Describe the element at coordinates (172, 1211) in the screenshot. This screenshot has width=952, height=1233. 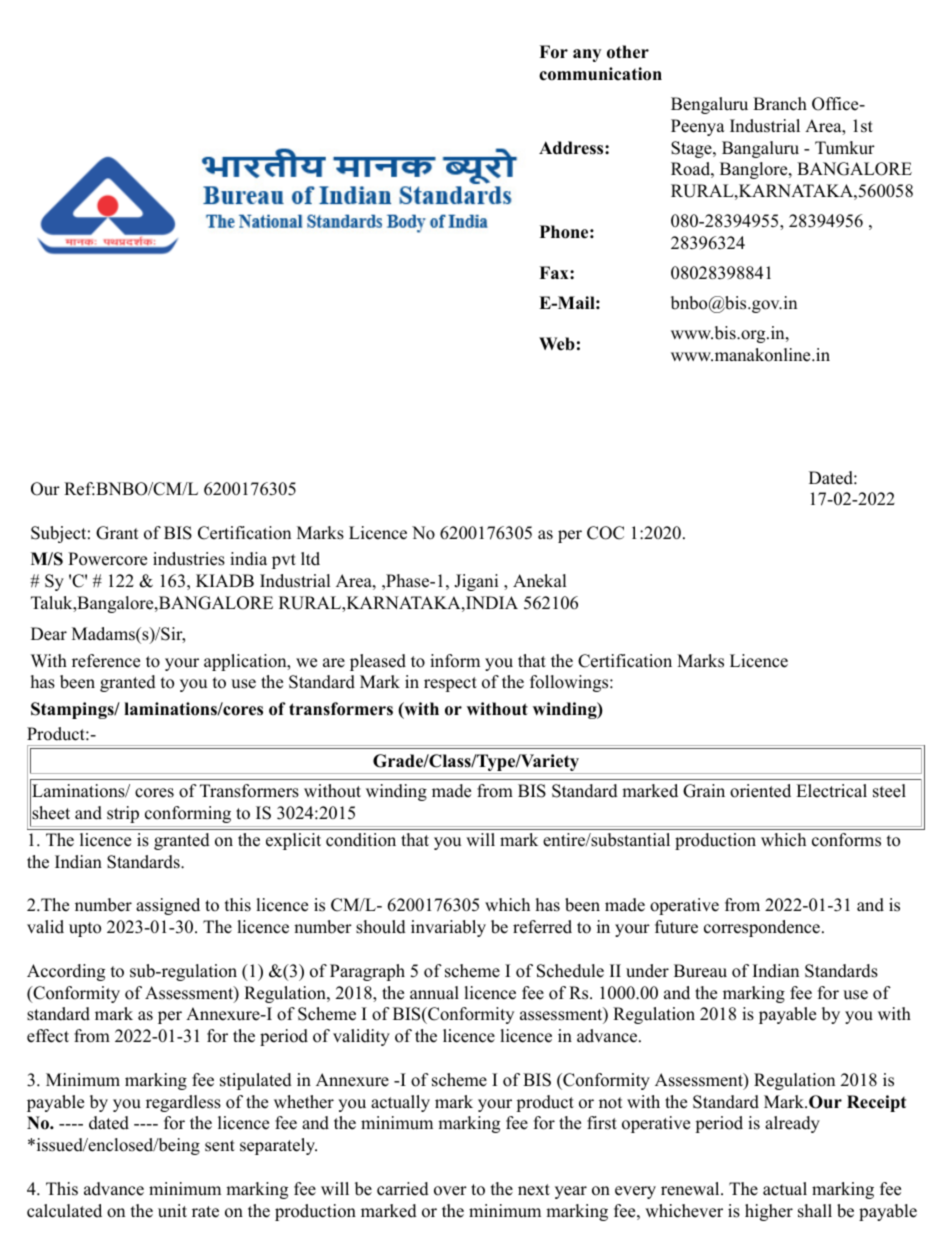
I see `unit` at that location.
